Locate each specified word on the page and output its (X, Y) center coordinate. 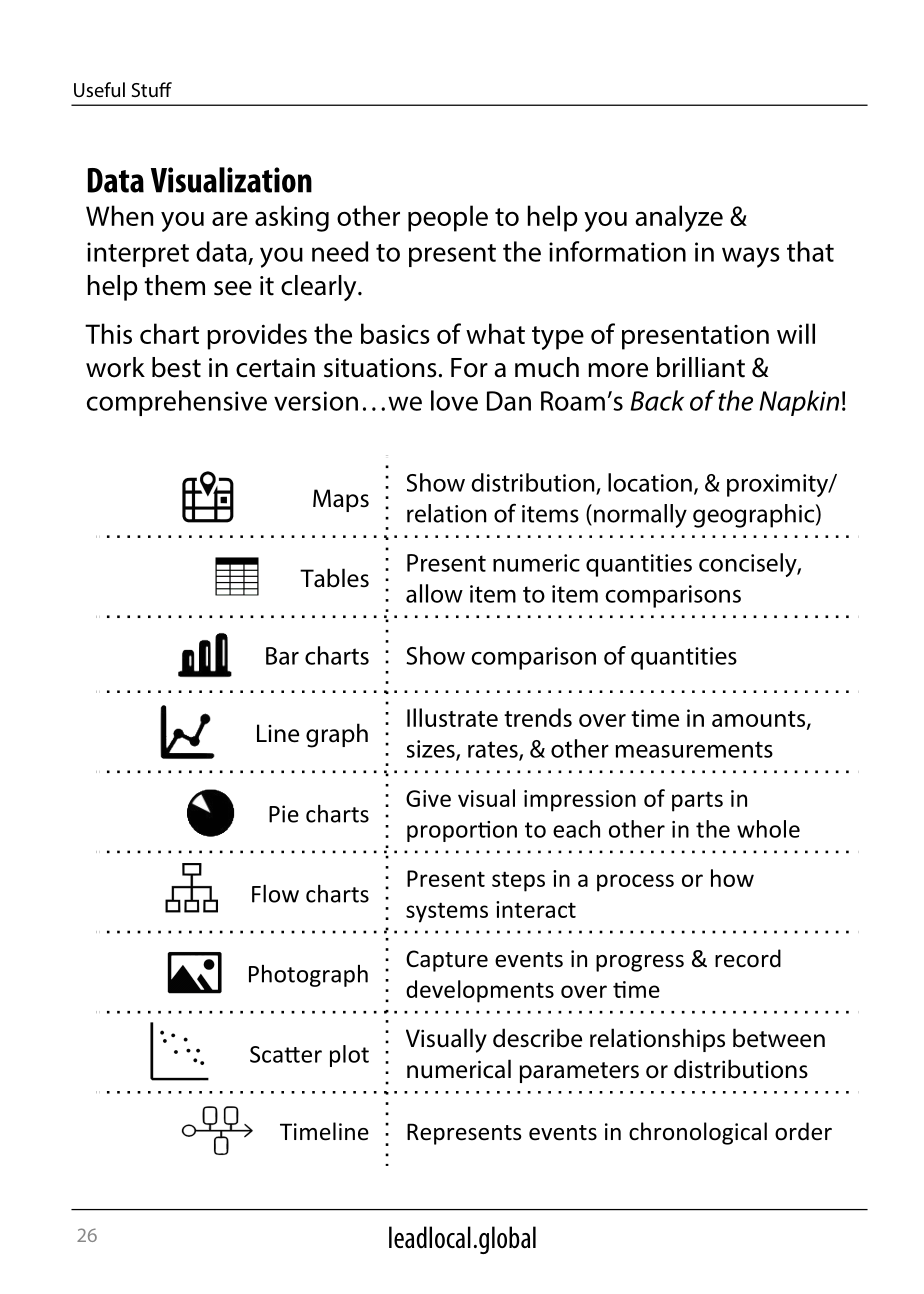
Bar (282, 656)
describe (537, 1038)
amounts (760, 720)
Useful (99, 89)
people (448, 218)
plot (349, 1056)
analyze (679, 218)
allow (434, 593)
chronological (698, 1133)
